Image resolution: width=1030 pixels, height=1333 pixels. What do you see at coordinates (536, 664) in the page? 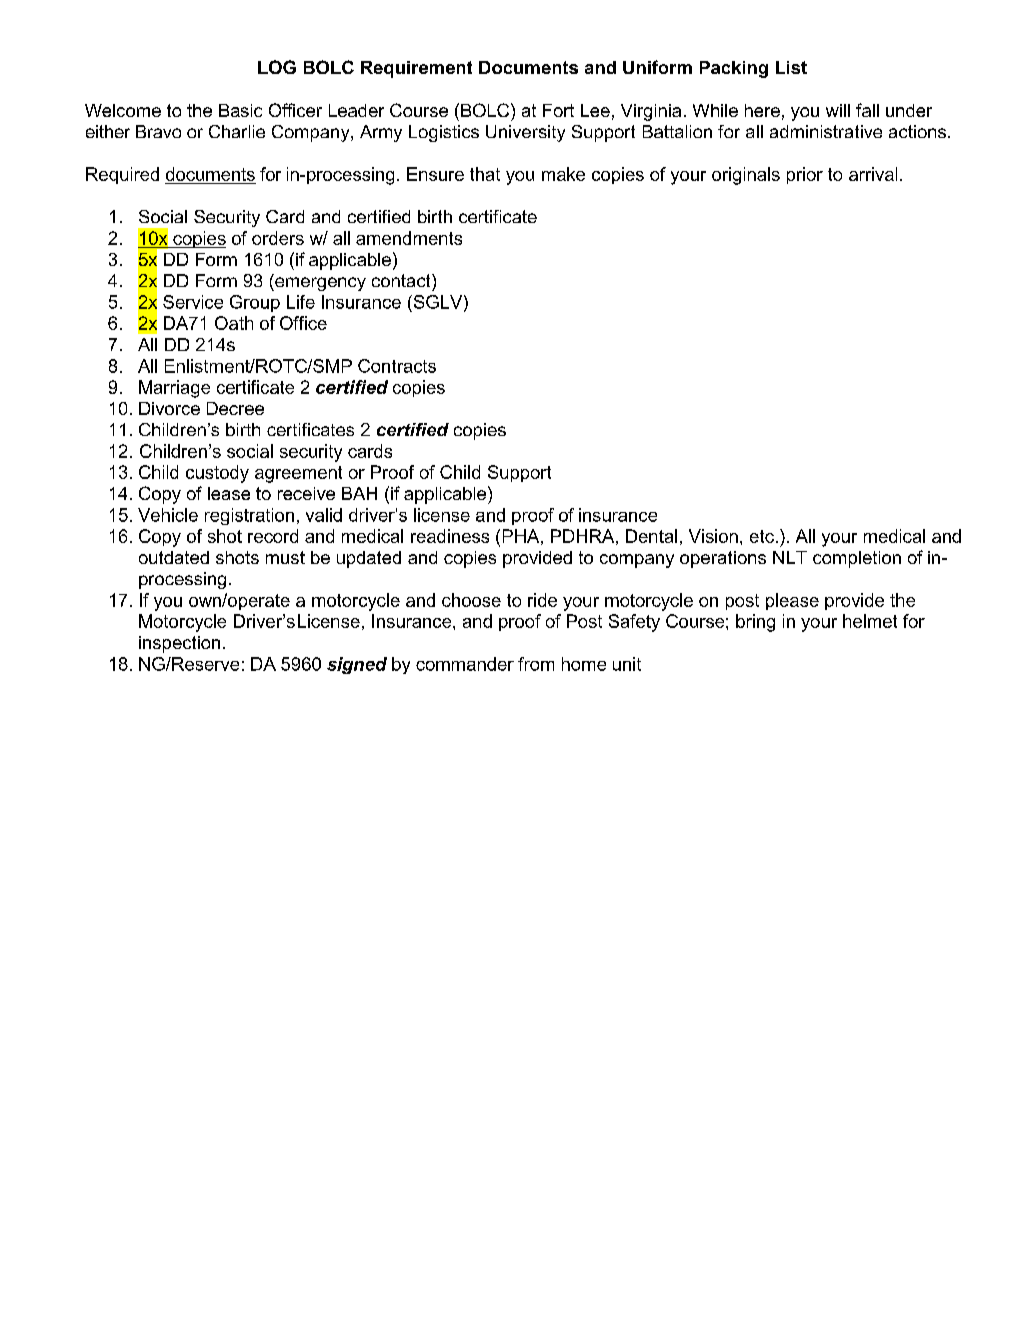
I see `from` at bounding box center [536, 664].
